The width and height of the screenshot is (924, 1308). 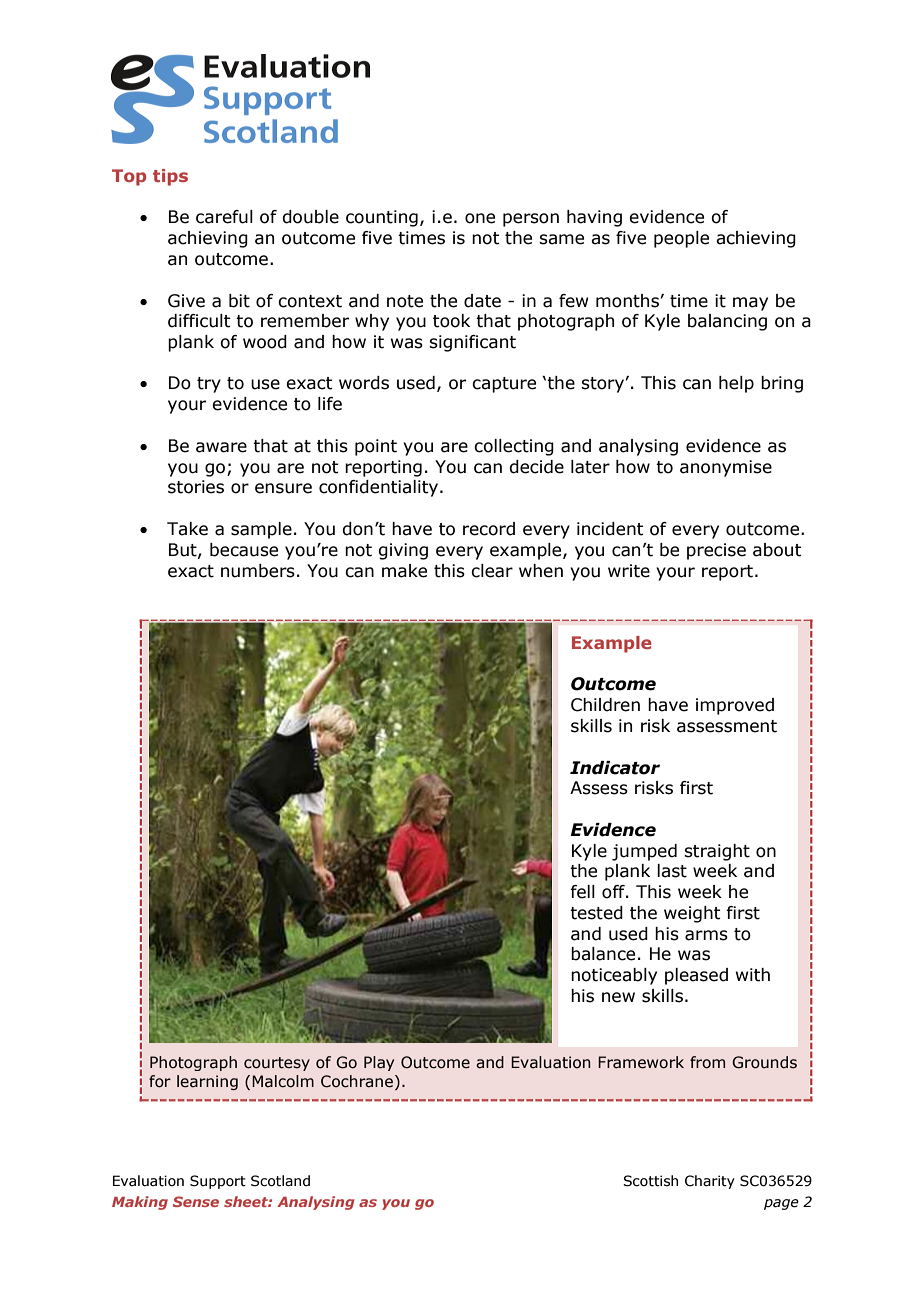 What do you see at coordinates (480, 218) in the screenshot?
I see `one` at bounding box center [480, 218].
